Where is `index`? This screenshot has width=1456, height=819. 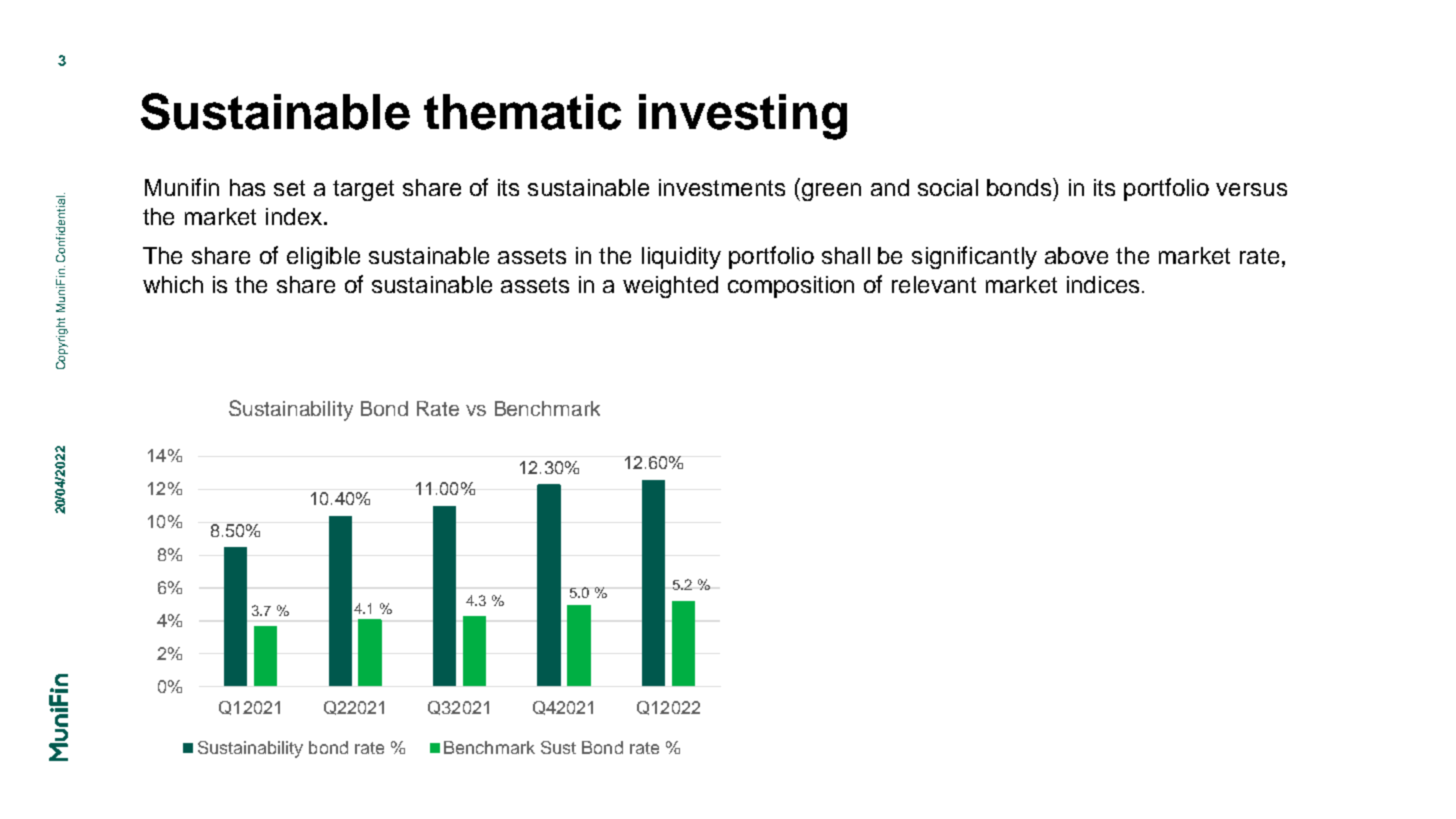 index is located at coordinates (295, 216).
